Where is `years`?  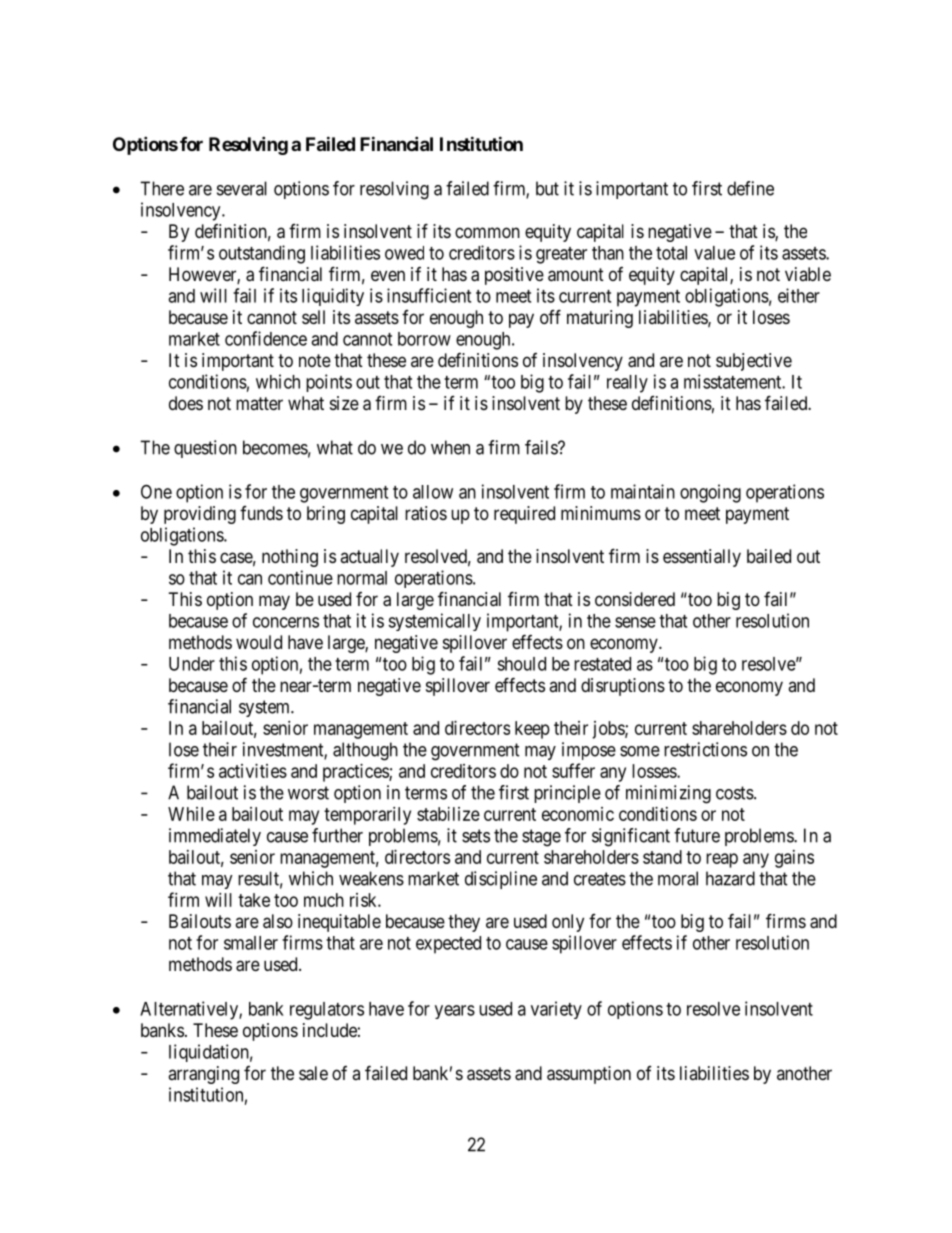
years is located at coordinates (455, 1012).
